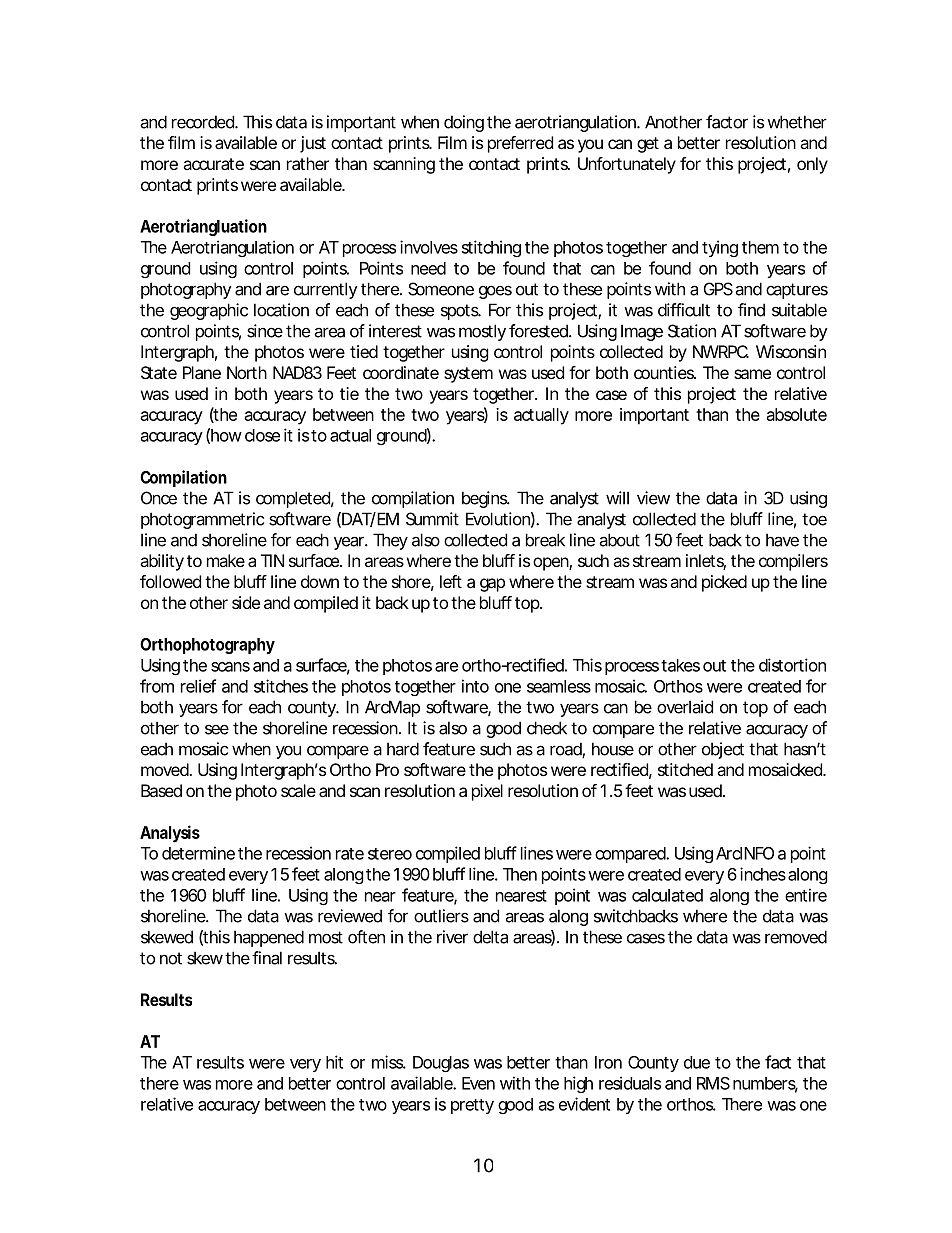  Describe the element at coordinates (723, 750) in the image. I see `object` at that location.
